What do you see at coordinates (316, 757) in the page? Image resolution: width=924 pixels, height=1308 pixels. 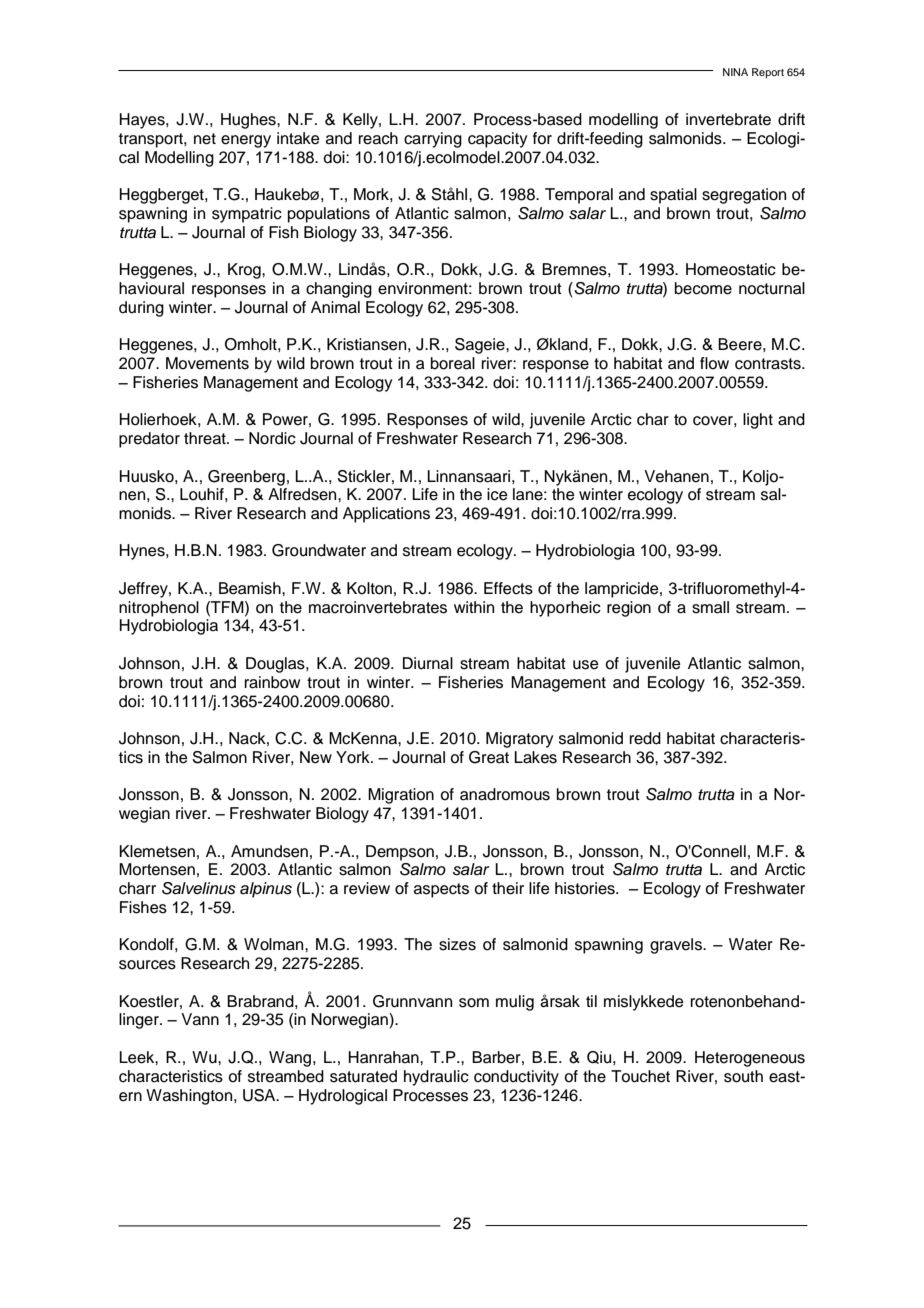 I see `New` at bounding box center [316, 757].
